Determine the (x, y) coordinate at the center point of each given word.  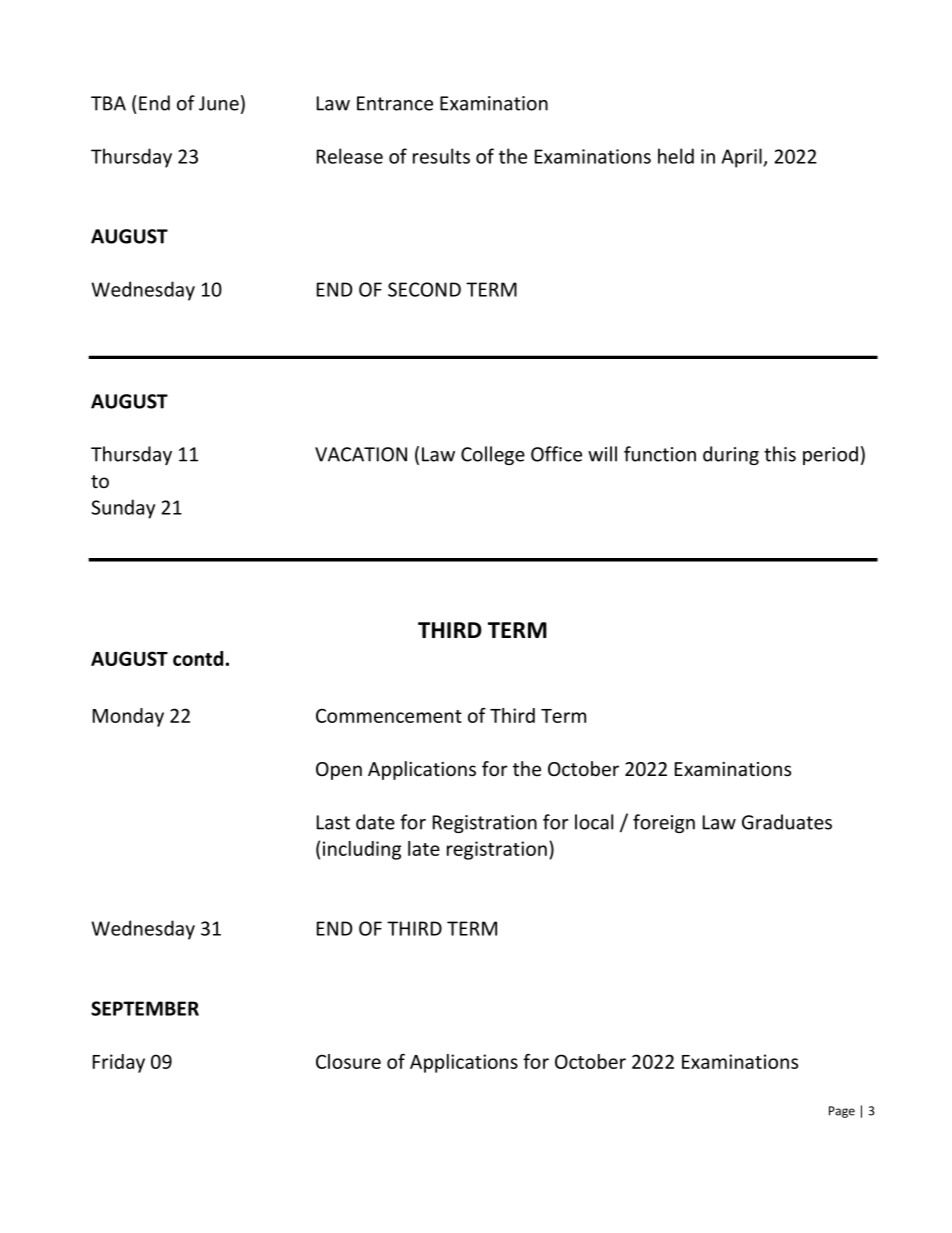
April (743, 158)
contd (198, 658)
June (219, 103)
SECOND (424, 289)
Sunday (123, 509)
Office (556, 454)
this (780, 454)
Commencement (389, 715)
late (424, 848)
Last (333, 822)
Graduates (787, 822)
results (441, 156)
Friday (119, 1063)
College (493, 455)
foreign (664, 823)
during (731, 455)
